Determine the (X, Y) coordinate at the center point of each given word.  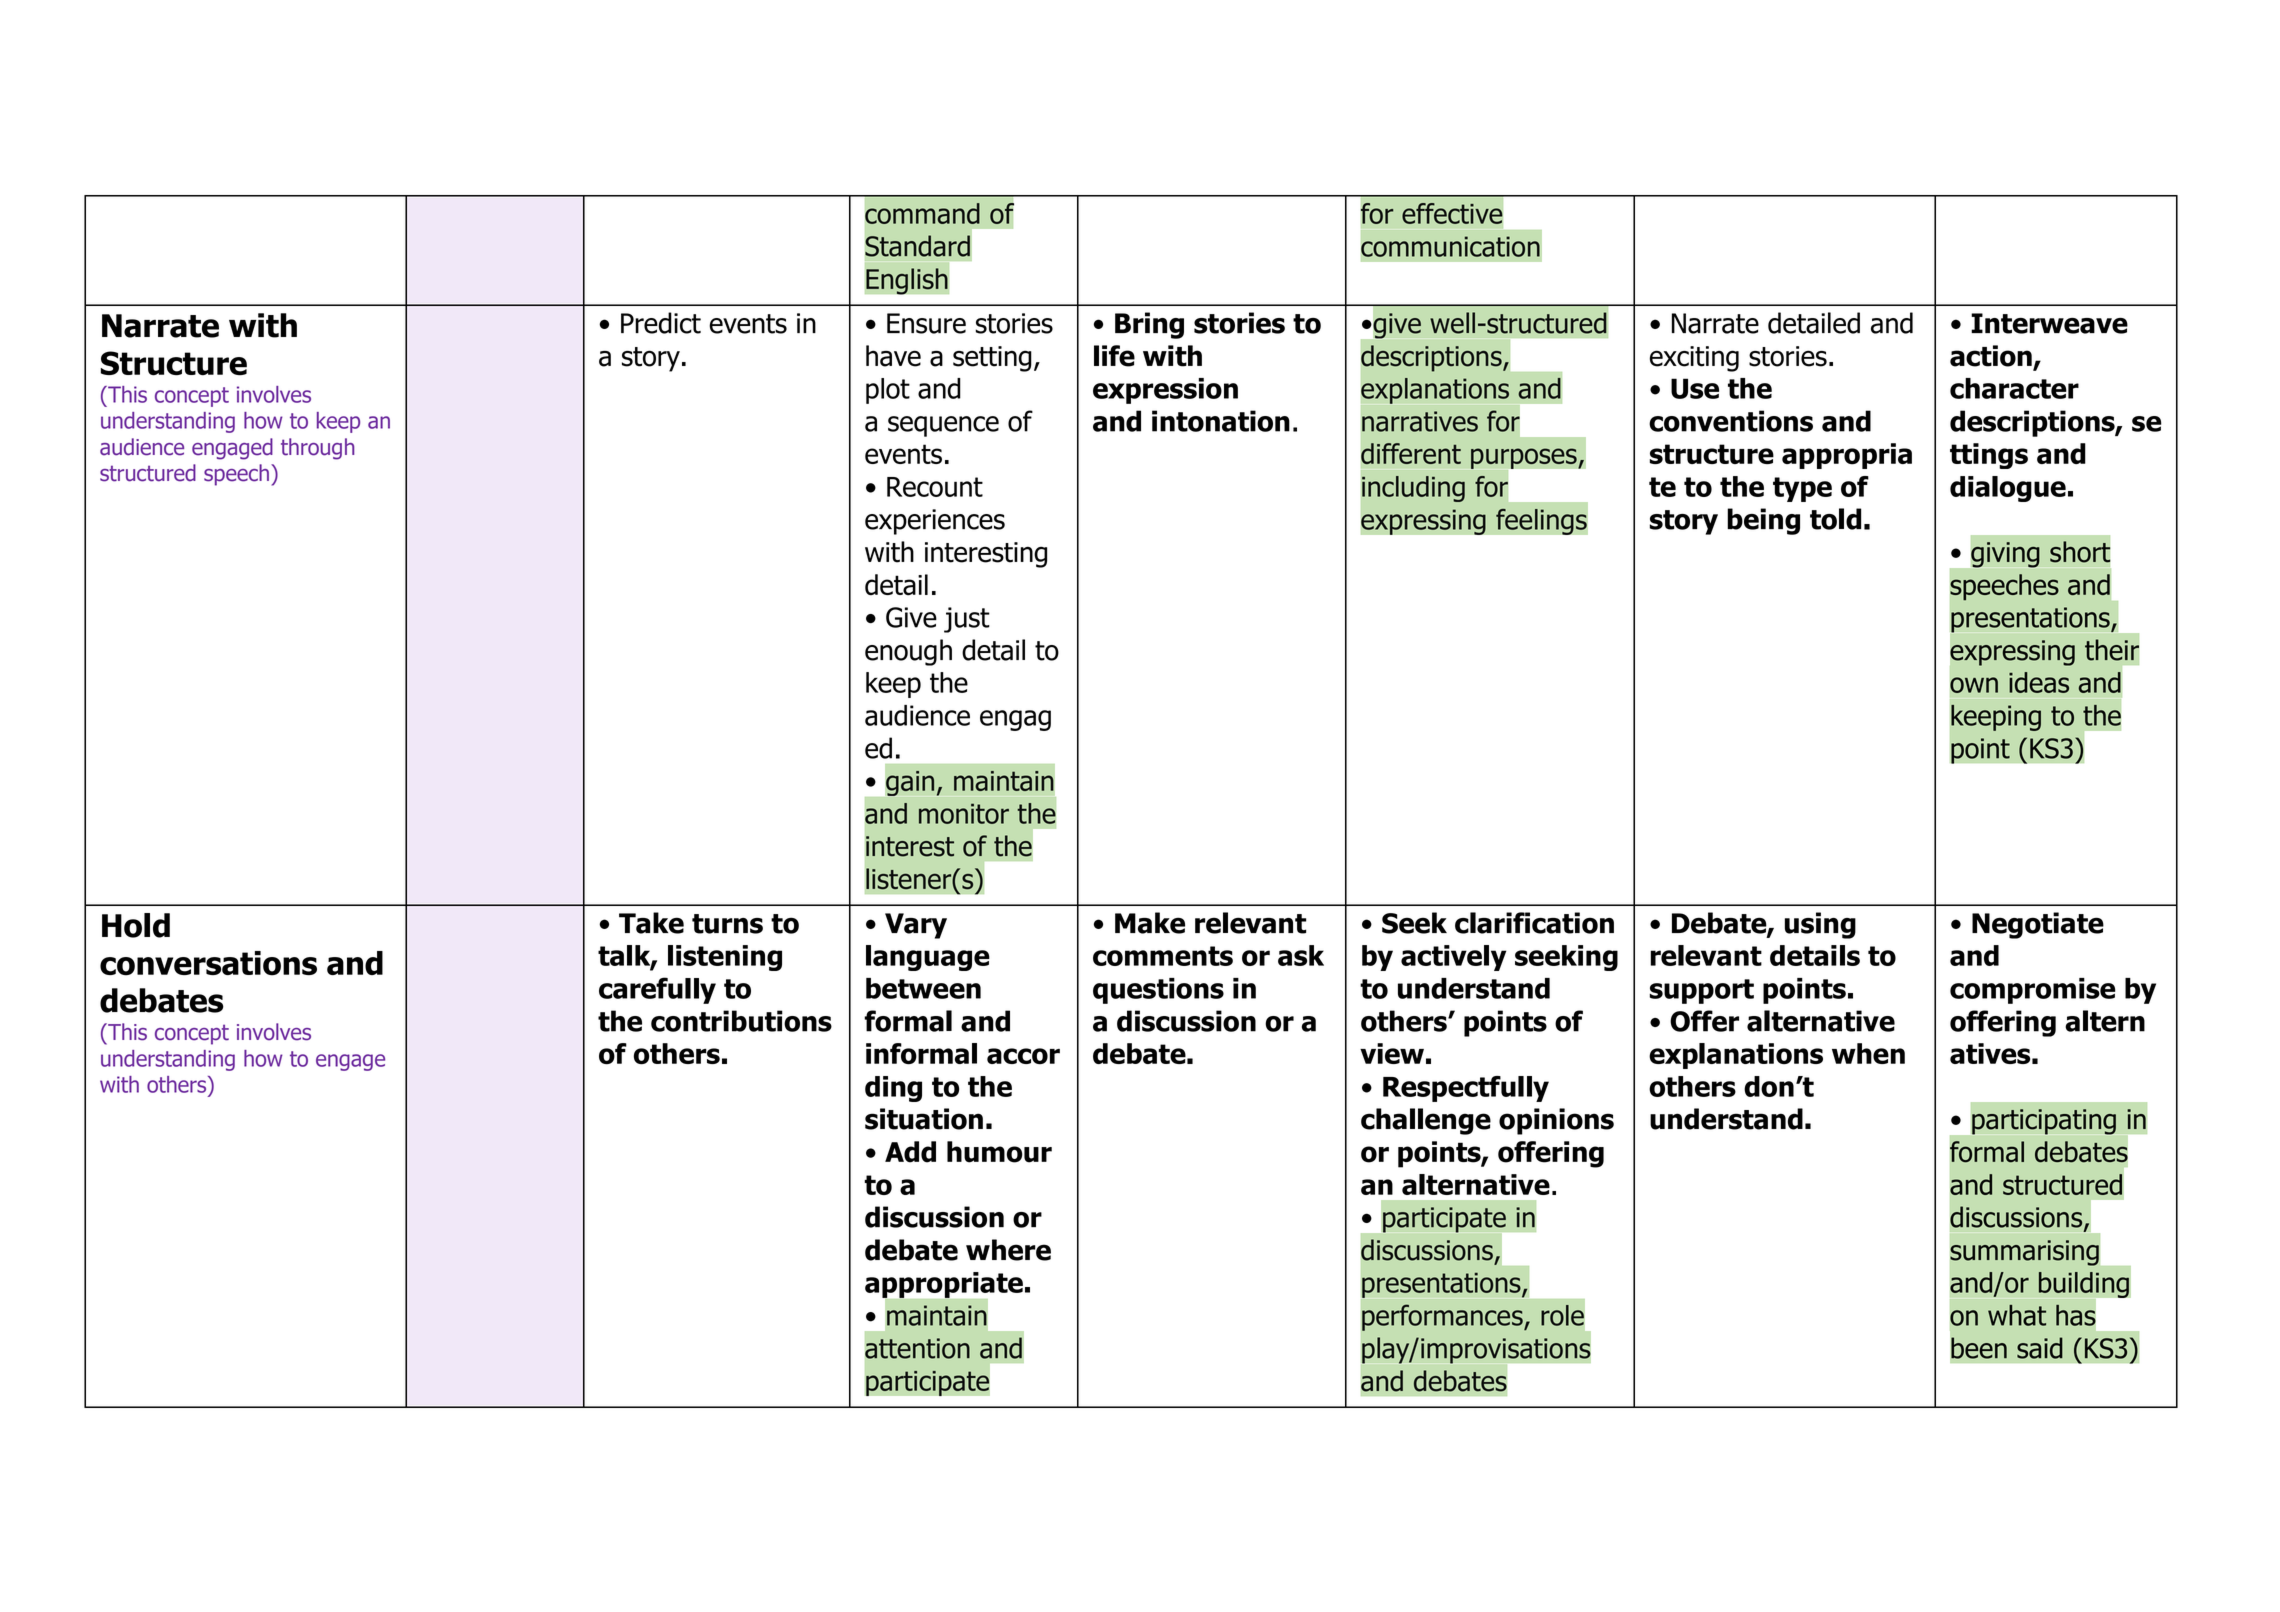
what (2017, 1315)
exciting (1694, 359)
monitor (964, 813)
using (1820, 925)
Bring (1149, 325)
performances (1443, 1317)
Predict (661, 323)
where (1008, 1250)
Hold (136, 925)
